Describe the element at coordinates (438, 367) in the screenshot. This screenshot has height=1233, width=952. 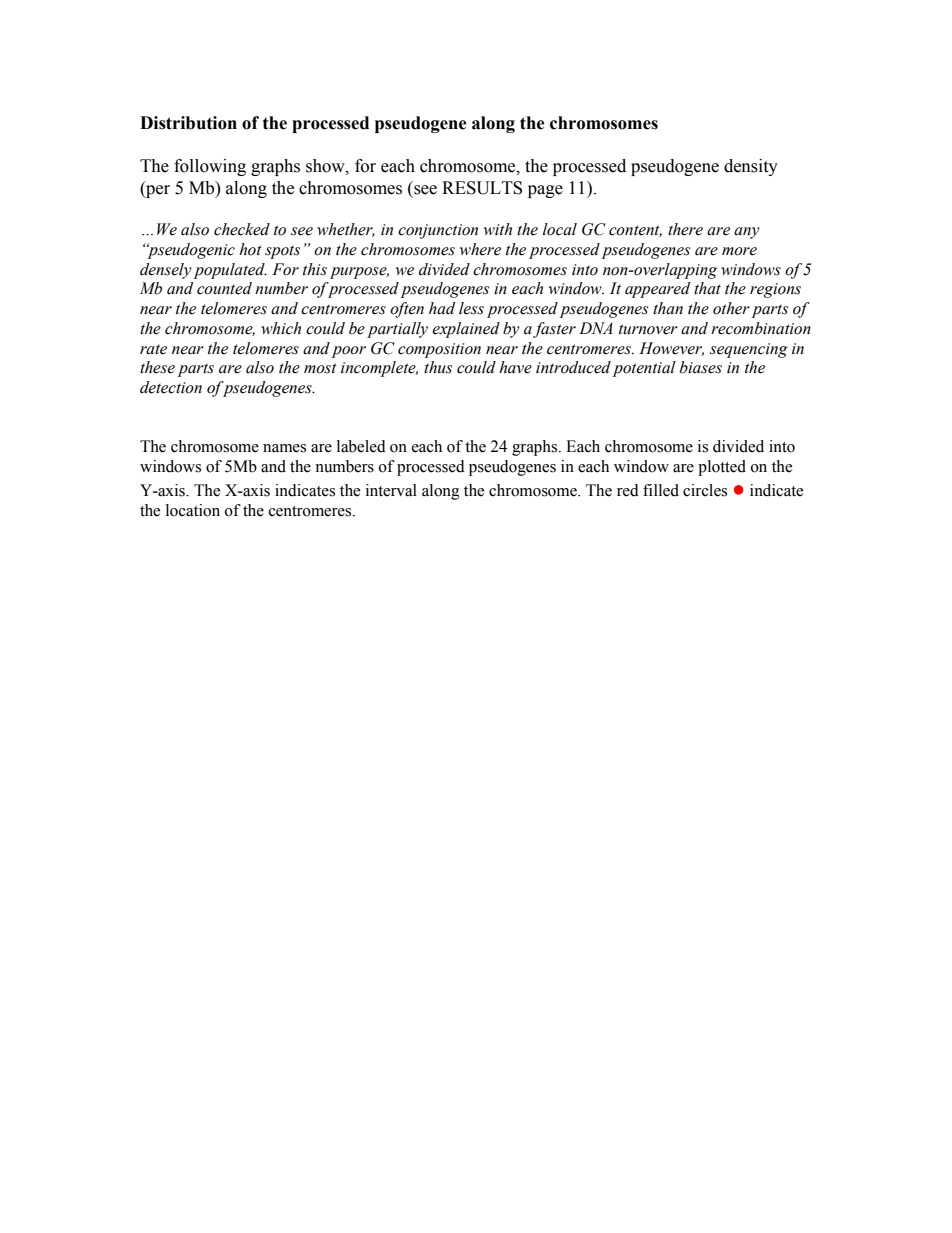
I see `thus` at that location.
